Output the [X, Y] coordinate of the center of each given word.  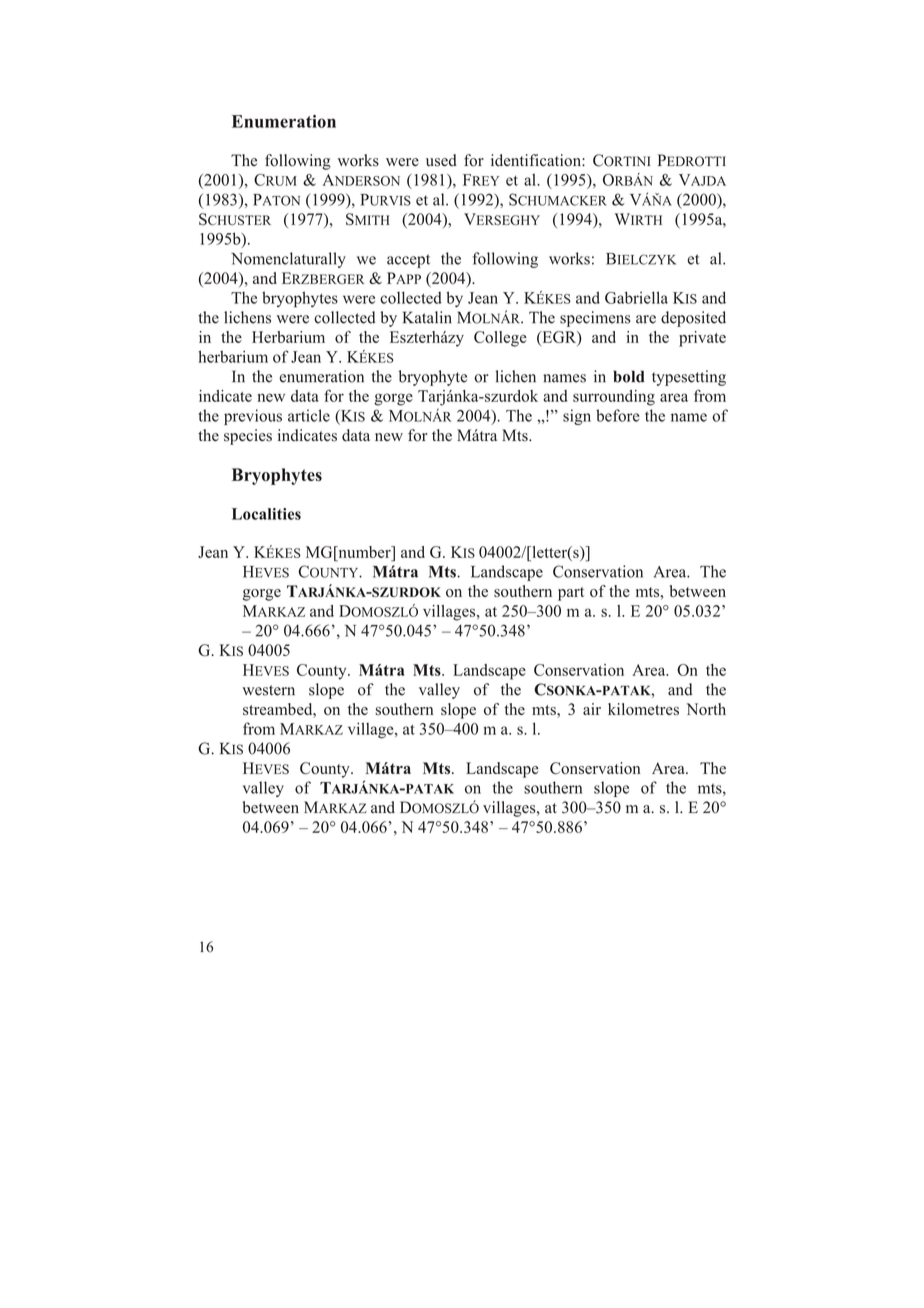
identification [537, 160]
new [271, 397]
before [617, 415]
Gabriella [636, 297]
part [571, 594]
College [500, 339]
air [592, 709]
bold [629, 376]
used [441, 160]
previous [253, 417]
